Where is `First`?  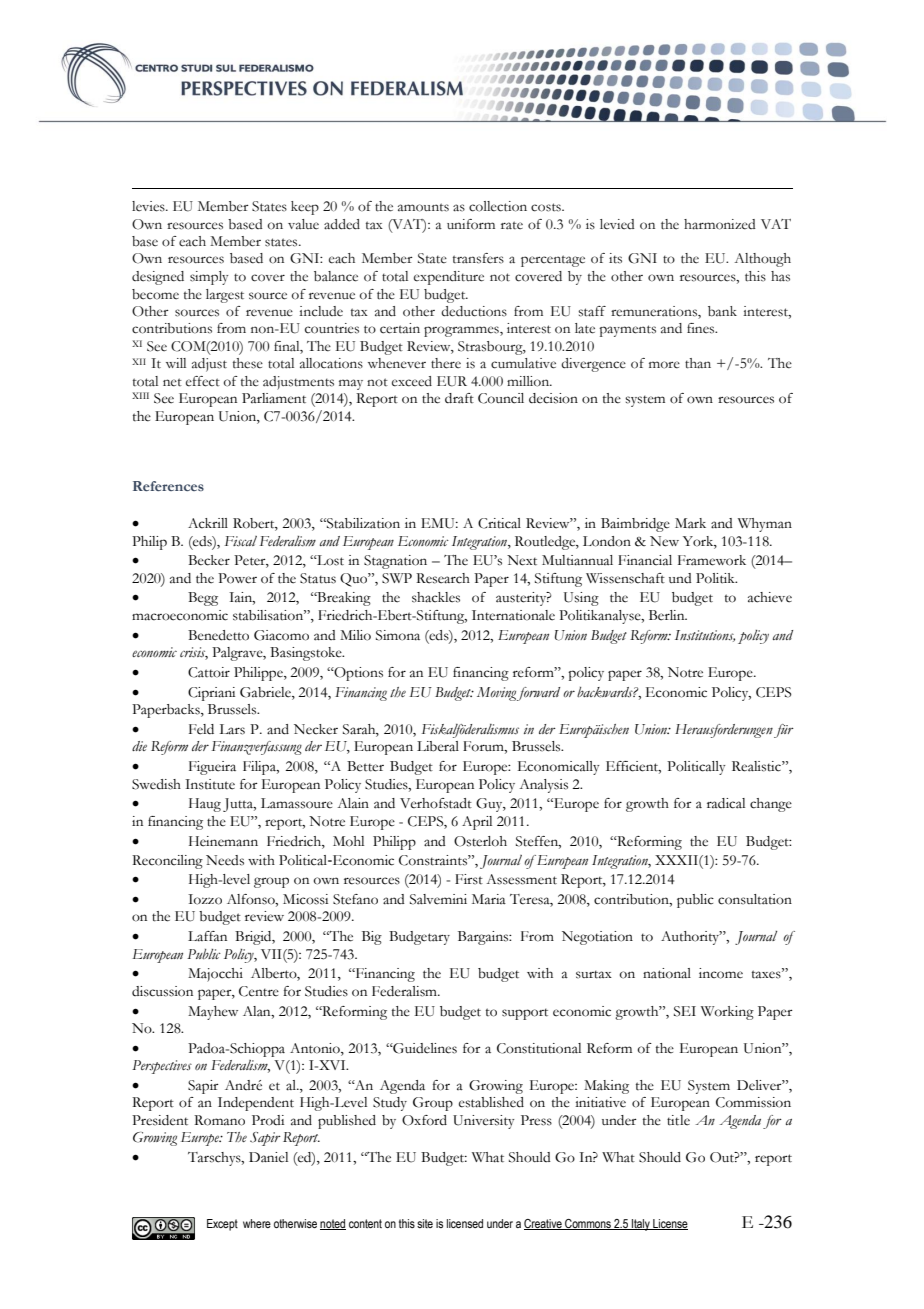
First is located at coordinates (469, 879).
